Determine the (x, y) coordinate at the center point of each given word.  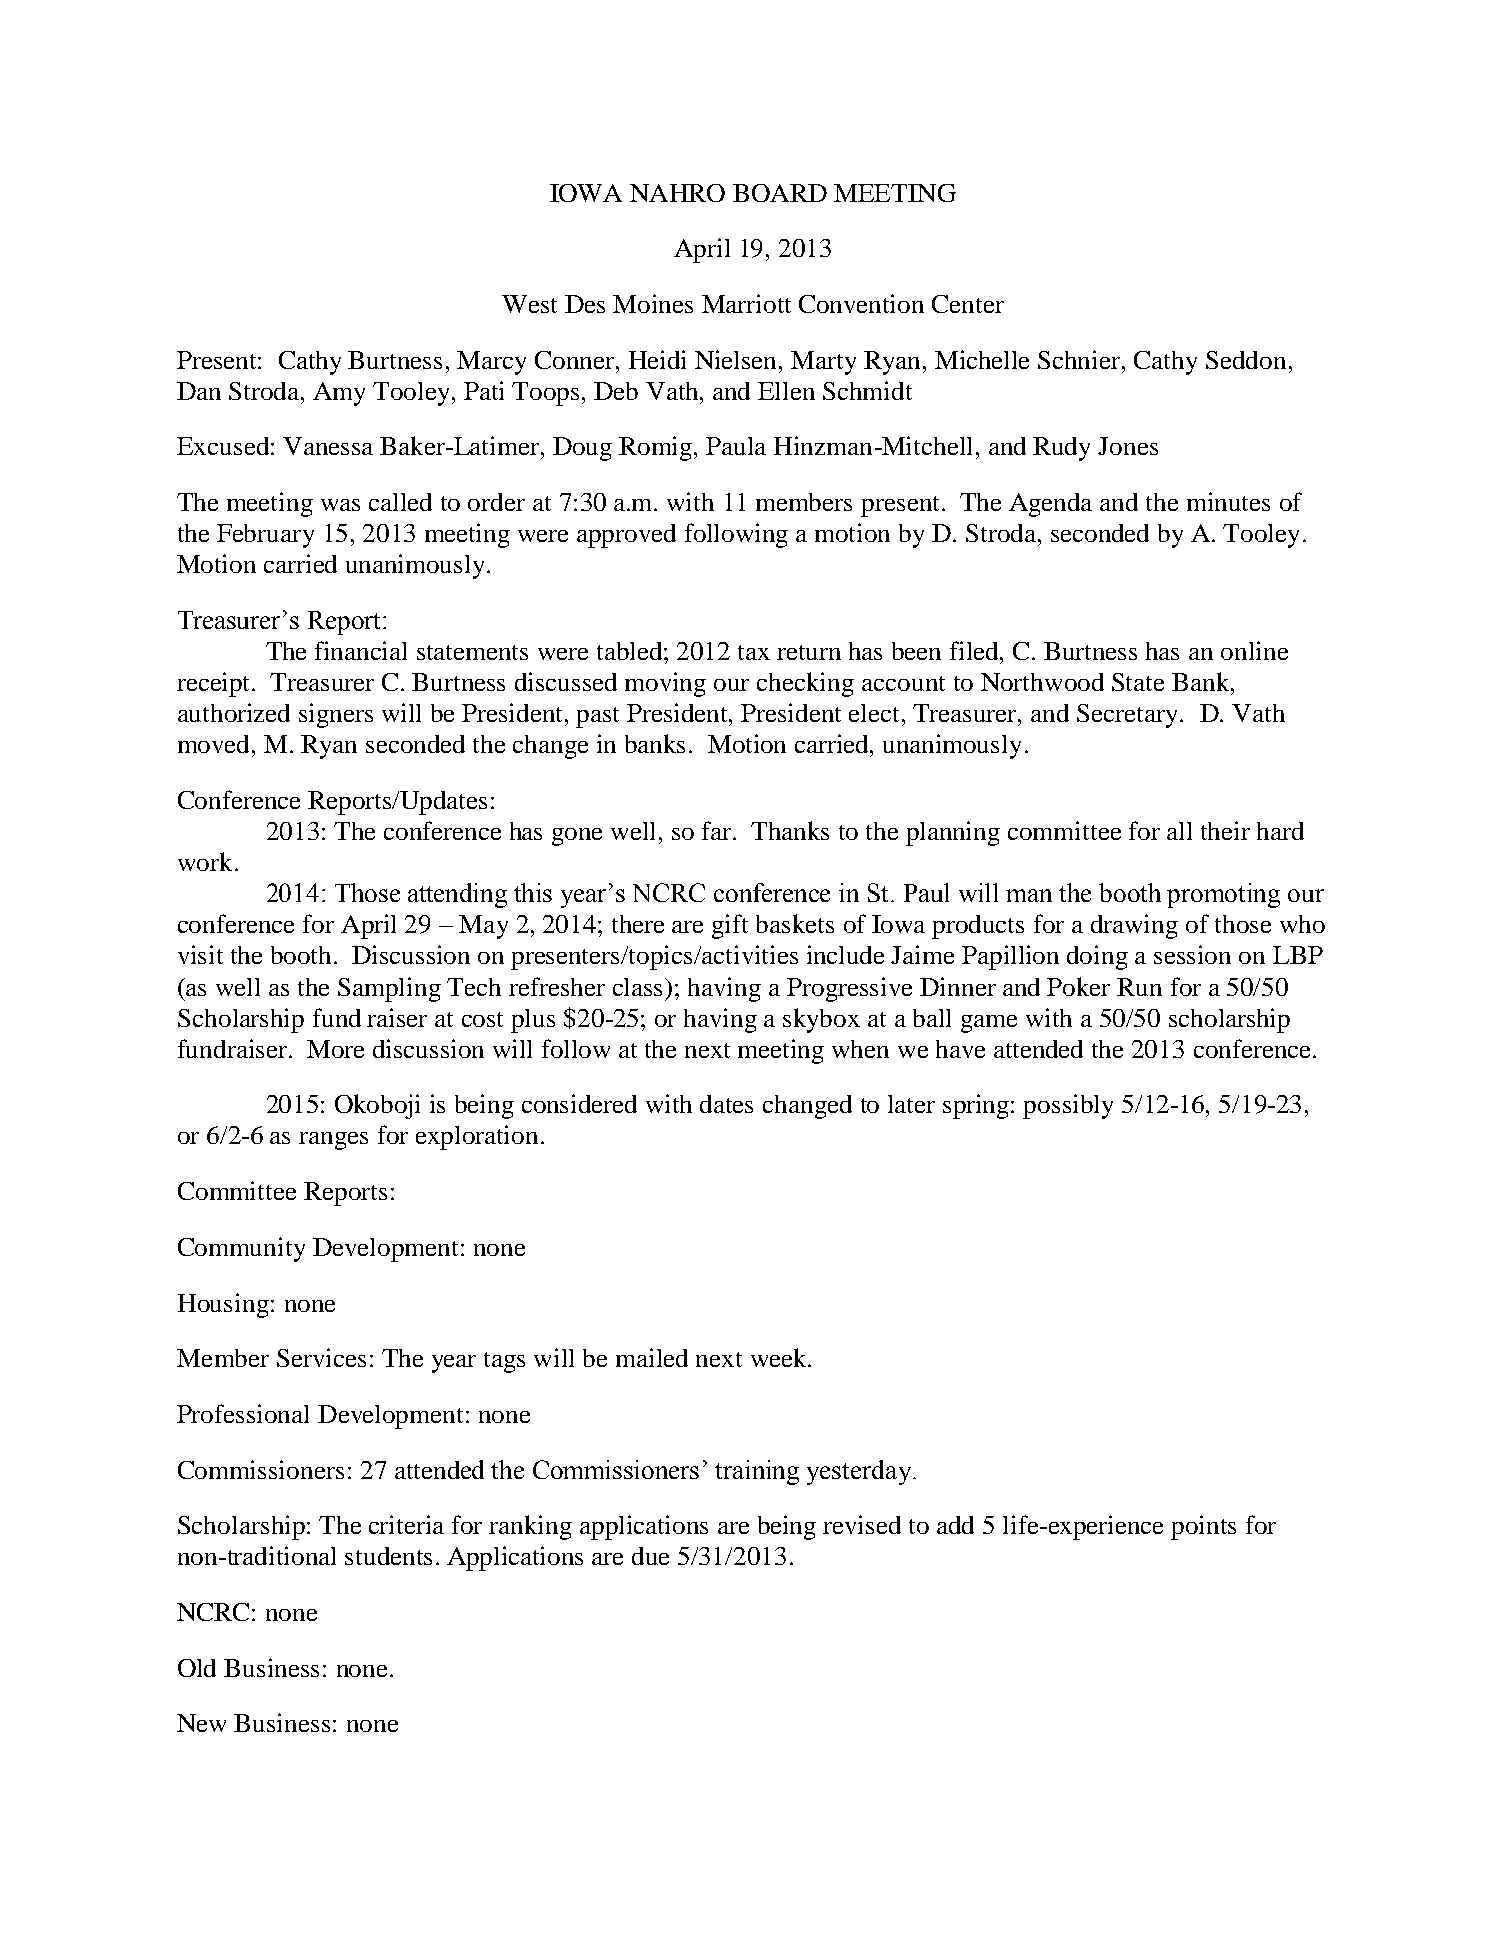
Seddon (1246, 360)
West (529, 304)
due (650, 1556)
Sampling (389, 989)
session (1192, 954)
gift (730, 926)
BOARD (780, 193)
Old (197, 1668)
